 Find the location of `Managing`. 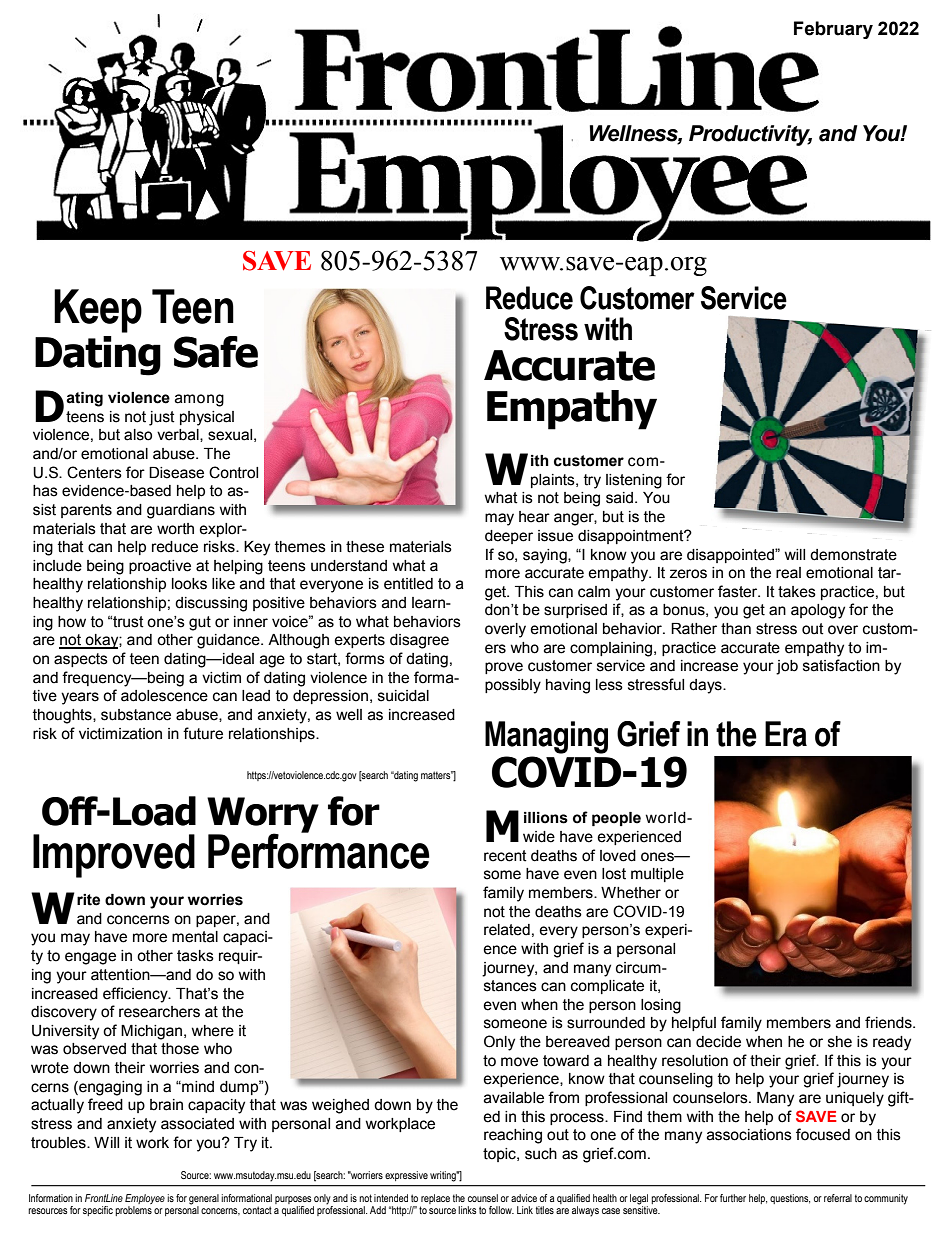

Managing is located at coordinates (546, 737).
